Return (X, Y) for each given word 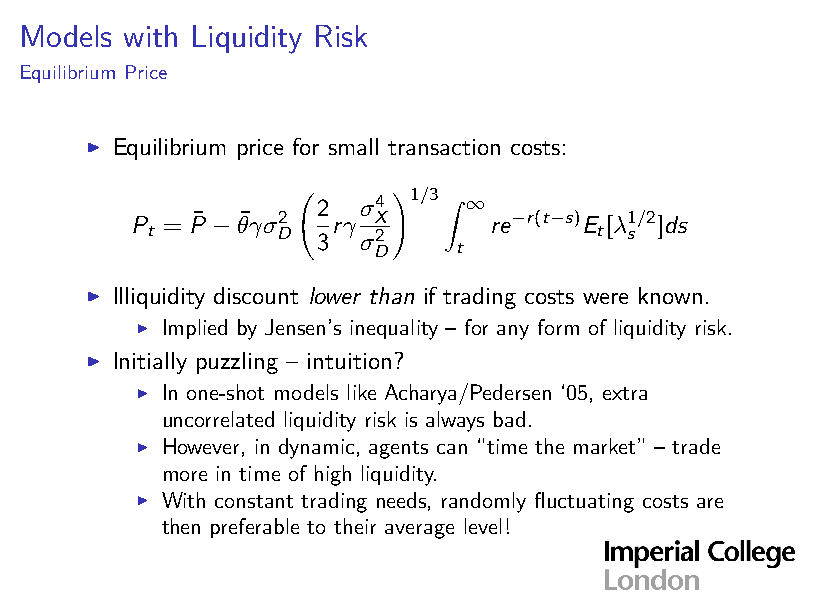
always (455, 421)
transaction (444, 147)
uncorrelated (219, 419)
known (670, 295)
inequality (394, 329)
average (419, 531)
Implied (195, 329)
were (605, 298)
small (353, 146)
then (181, 526)
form (558, 327)
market (604, 446)
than (392, 295)
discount (256, 295)
